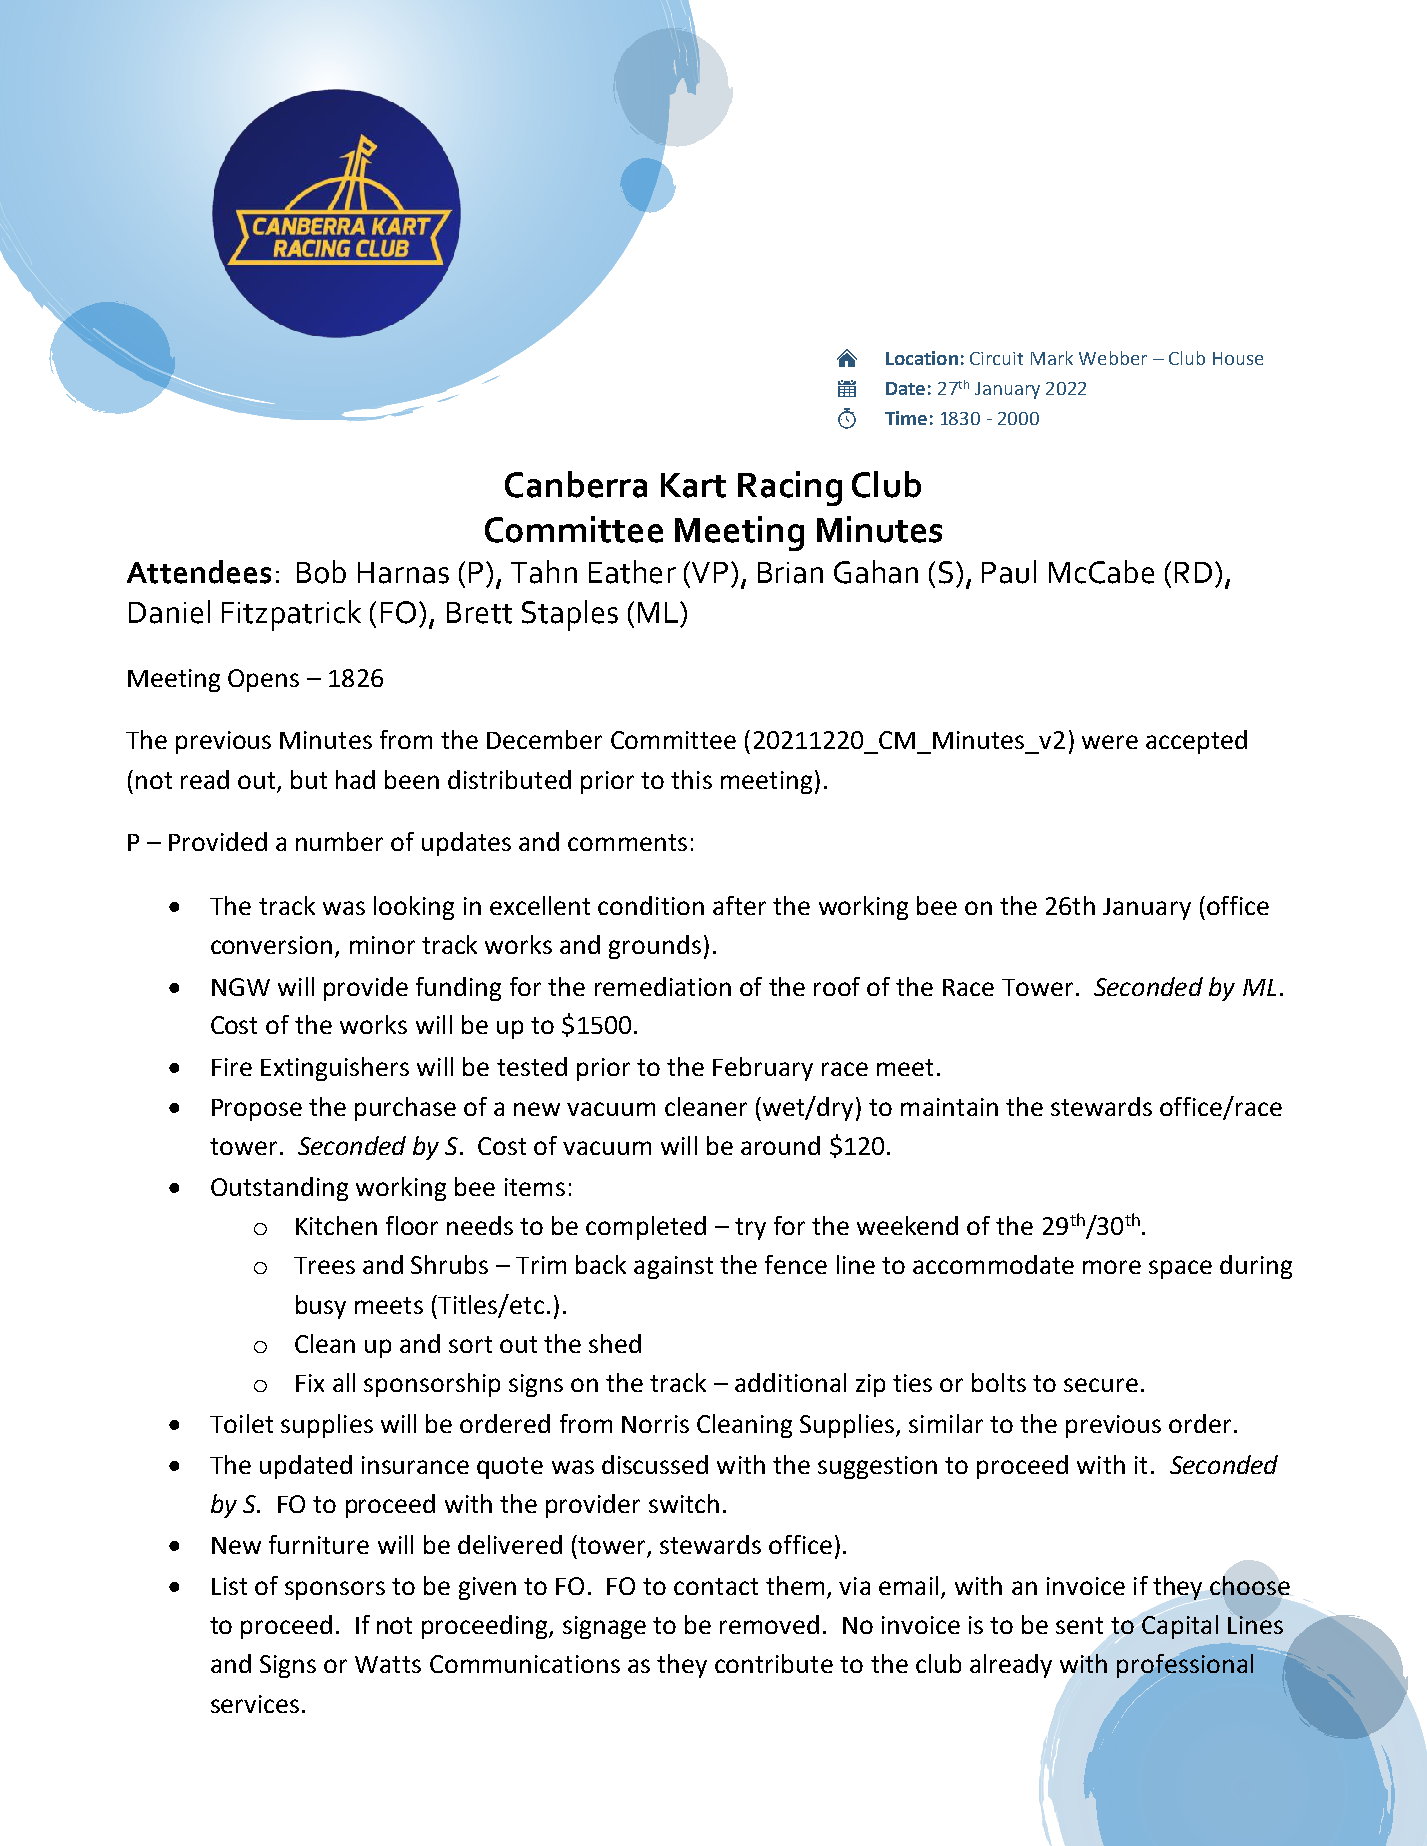 Image resolution: width=1427 pixels, height=1846 pixels. I want to click on Webber, so click(1113, 358).
